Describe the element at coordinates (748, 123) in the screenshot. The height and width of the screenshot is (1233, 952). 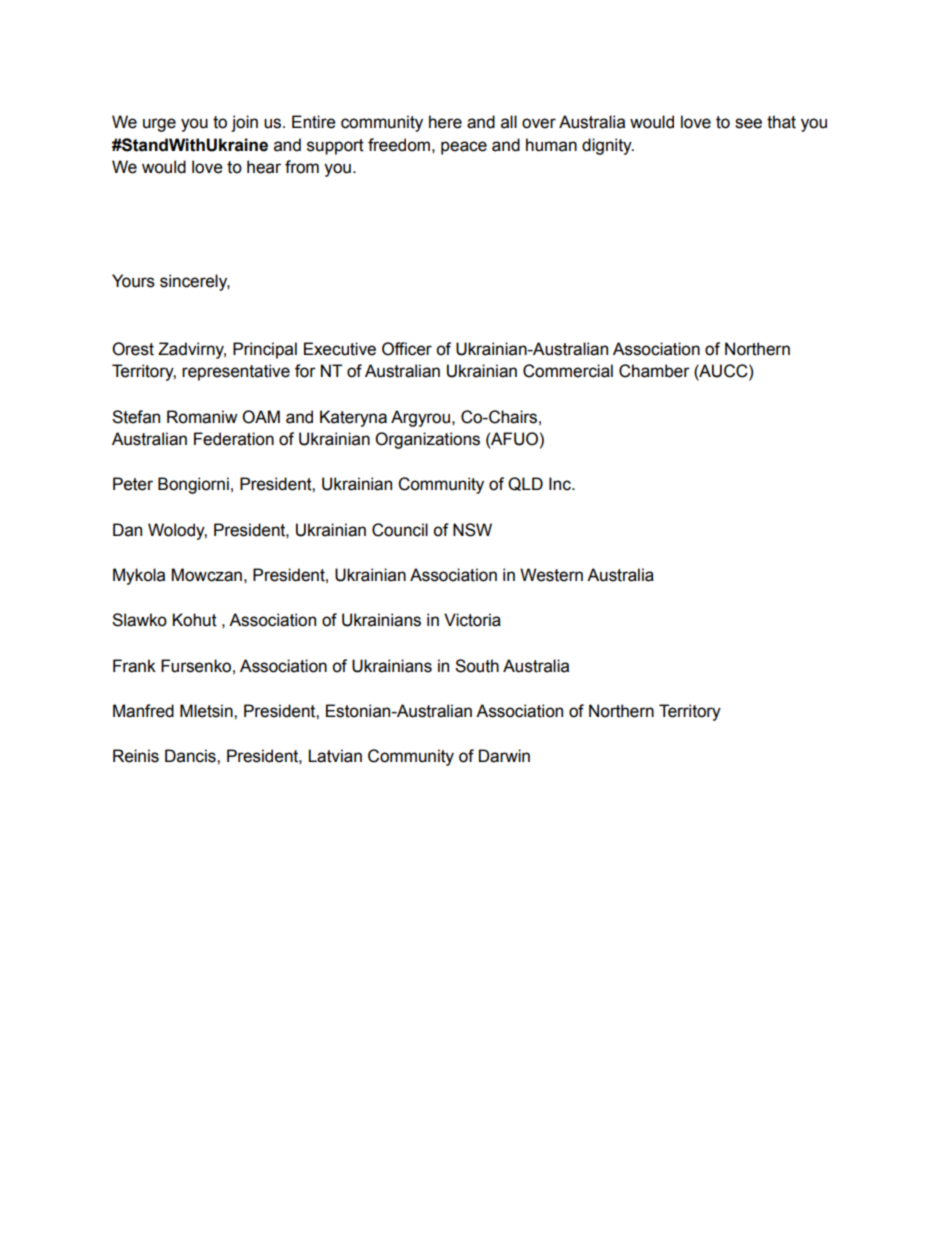
I see `see` at that location.
